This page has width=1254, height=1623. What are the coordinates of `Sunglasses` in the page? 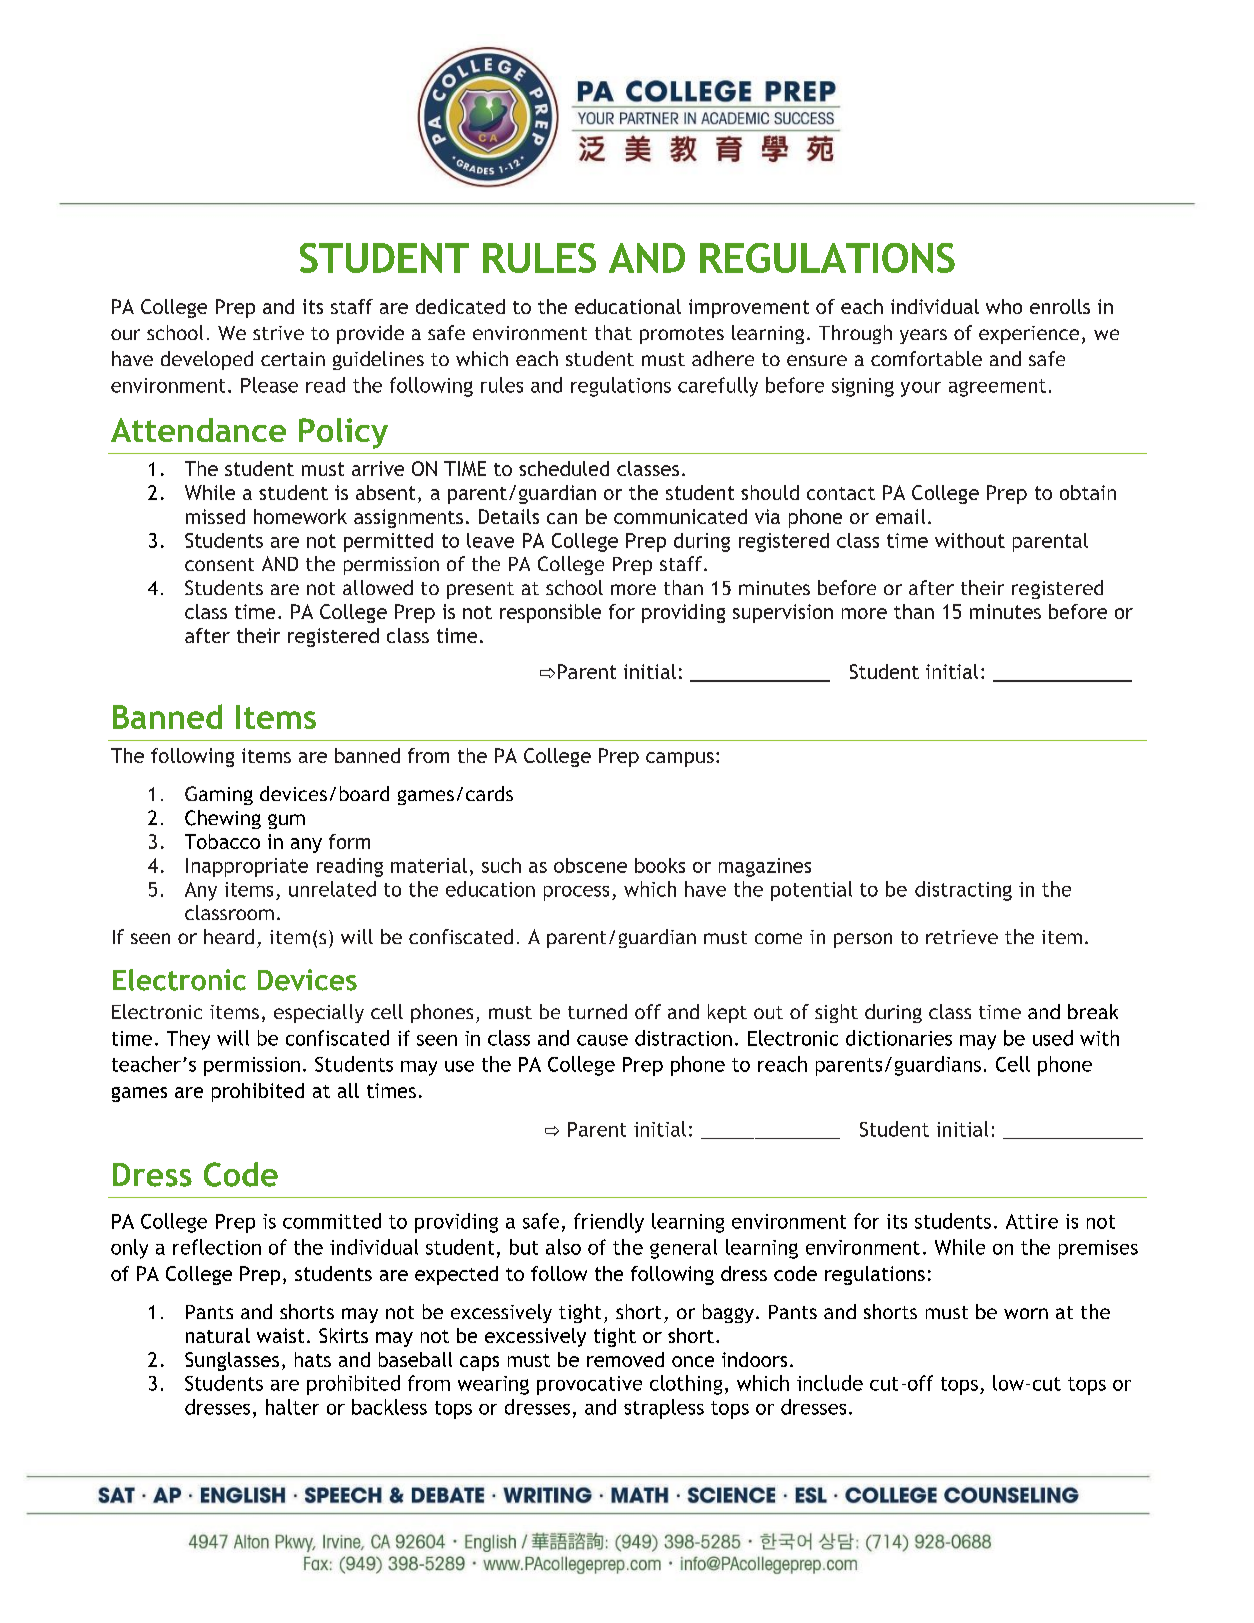 It's located at (232, 1361).
